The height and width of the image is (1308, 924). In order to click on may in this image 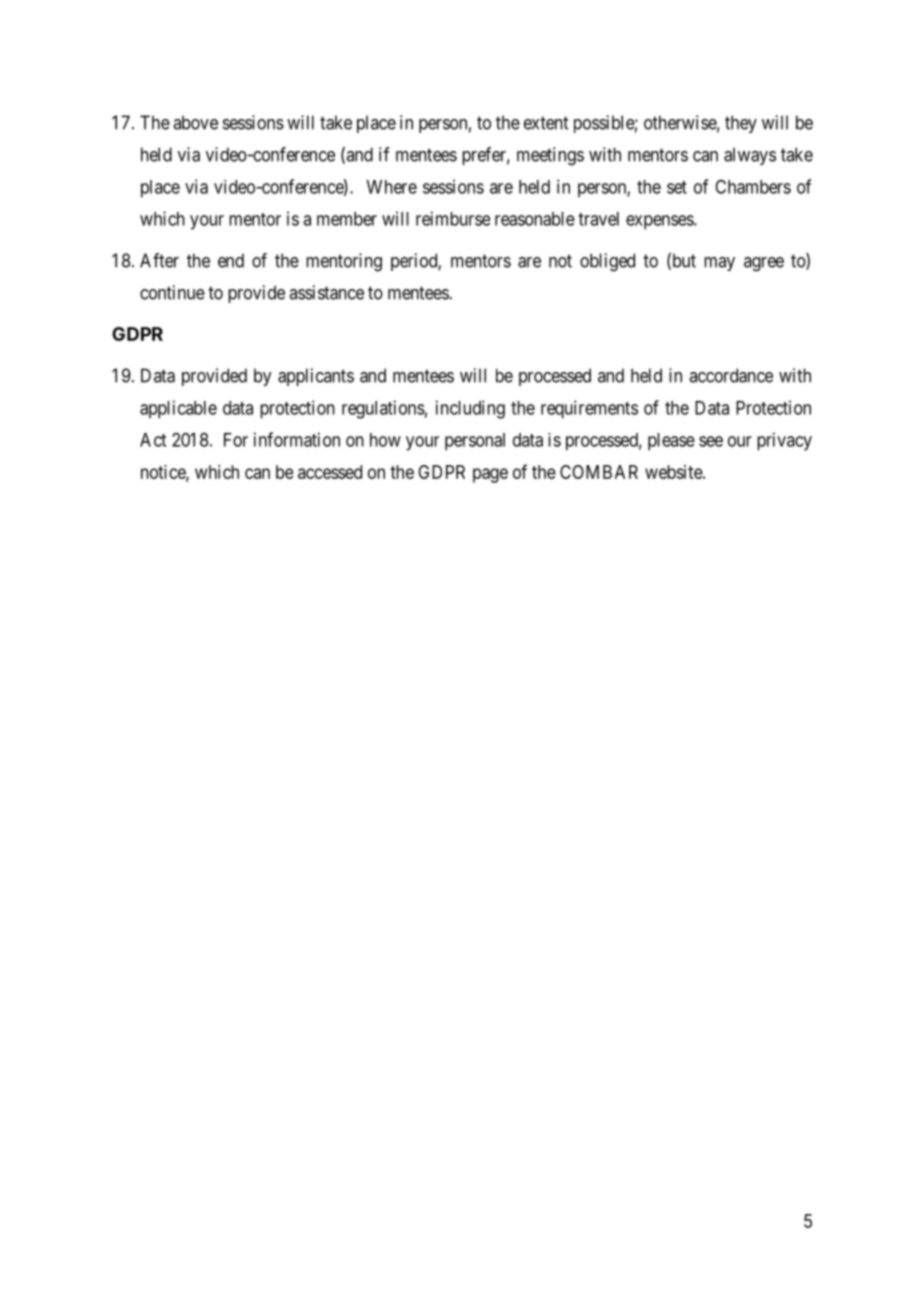, I will do `click(719, 264)`.
